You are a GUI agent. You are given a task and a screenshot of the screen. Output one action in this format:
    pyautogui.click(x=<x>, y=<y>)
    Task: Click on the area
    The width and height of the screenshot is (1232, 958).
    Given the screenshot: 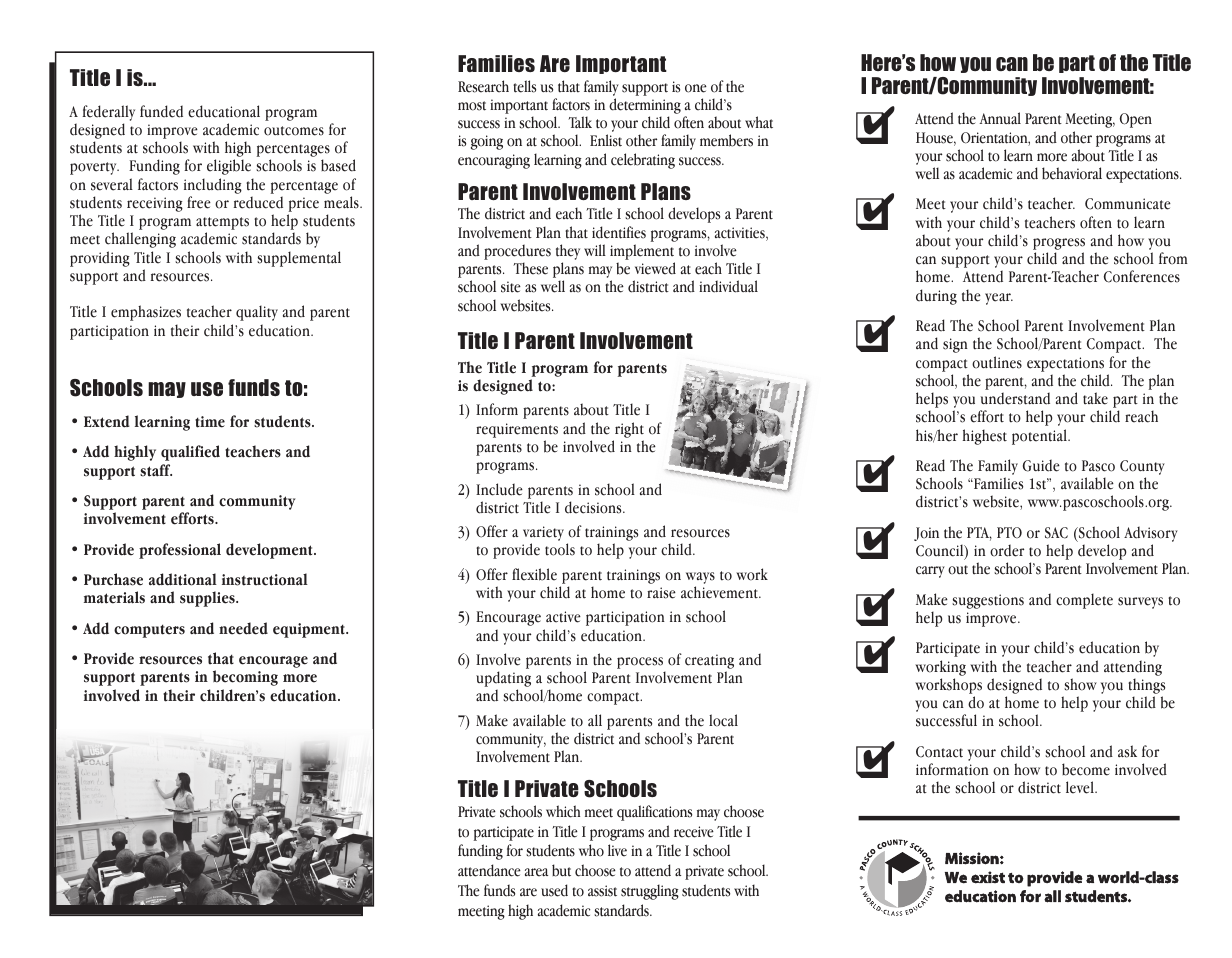 What is the action you would take?
    pyautogui.click(x=536, y=872)
